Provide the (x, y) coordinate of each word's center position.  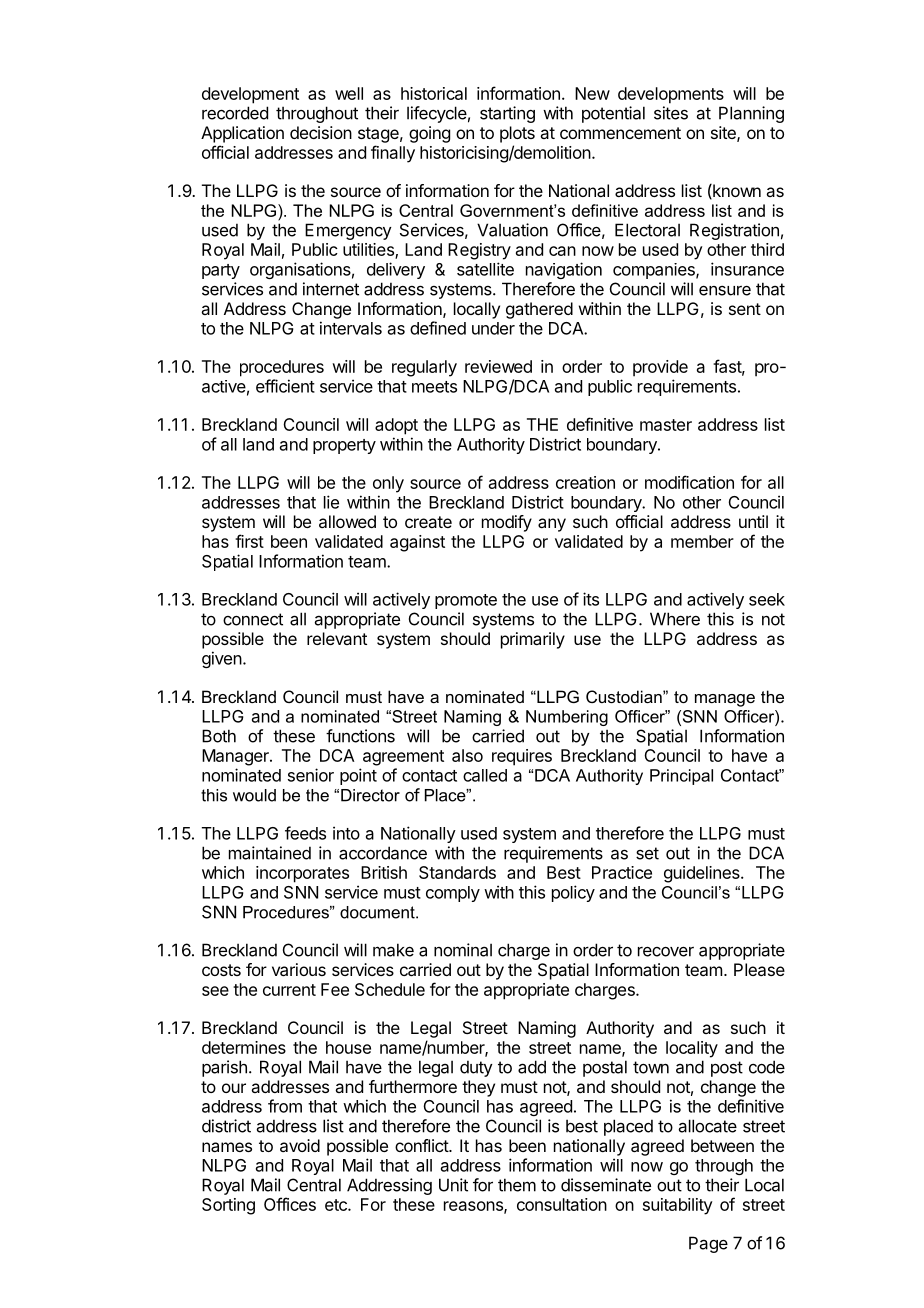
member (702, 541)
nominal (463, 950)
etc (337, 1205)
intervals (351, 328)
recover (666, 952)
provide (660, 368)
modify (507, 523)
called (485, 775)
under (493, 328)
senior (311, 775)
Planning (751, 114)
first (249, 541)
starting (507, 114)
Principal (681, 777)
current (289, 990)
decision (321, 132)
